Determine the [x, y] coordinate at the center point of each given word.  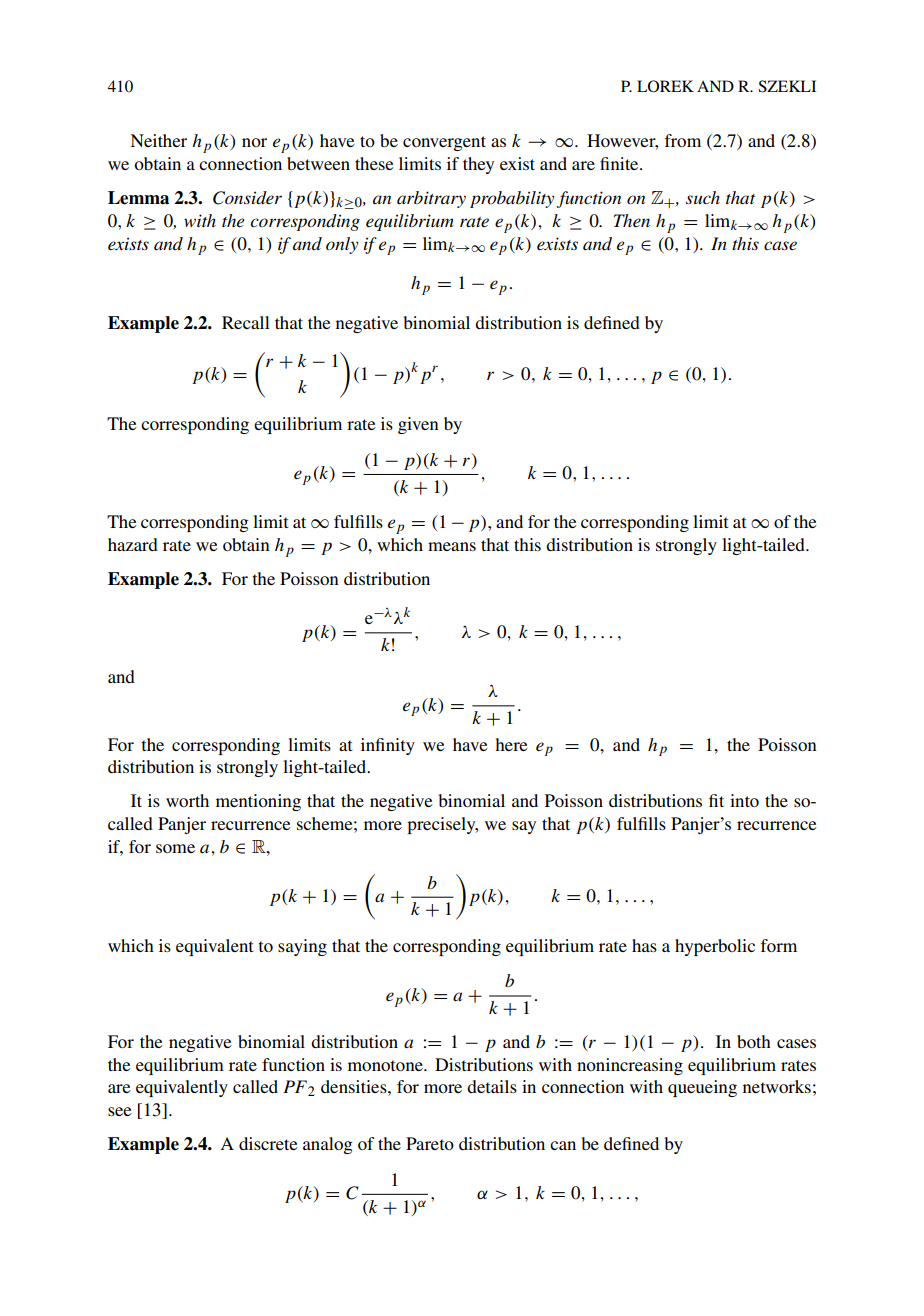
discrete [268, 1143]
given [418, 425]
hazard [133, 544]
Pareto [430, 1143]
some [175, 848]
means [452, 546]
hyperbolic [715, 947]
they [478, 165]
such [703, 197]
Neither [158, 140]
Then [632, 220]
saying [302, 947]
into [744, 800]
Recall [246, 322]
